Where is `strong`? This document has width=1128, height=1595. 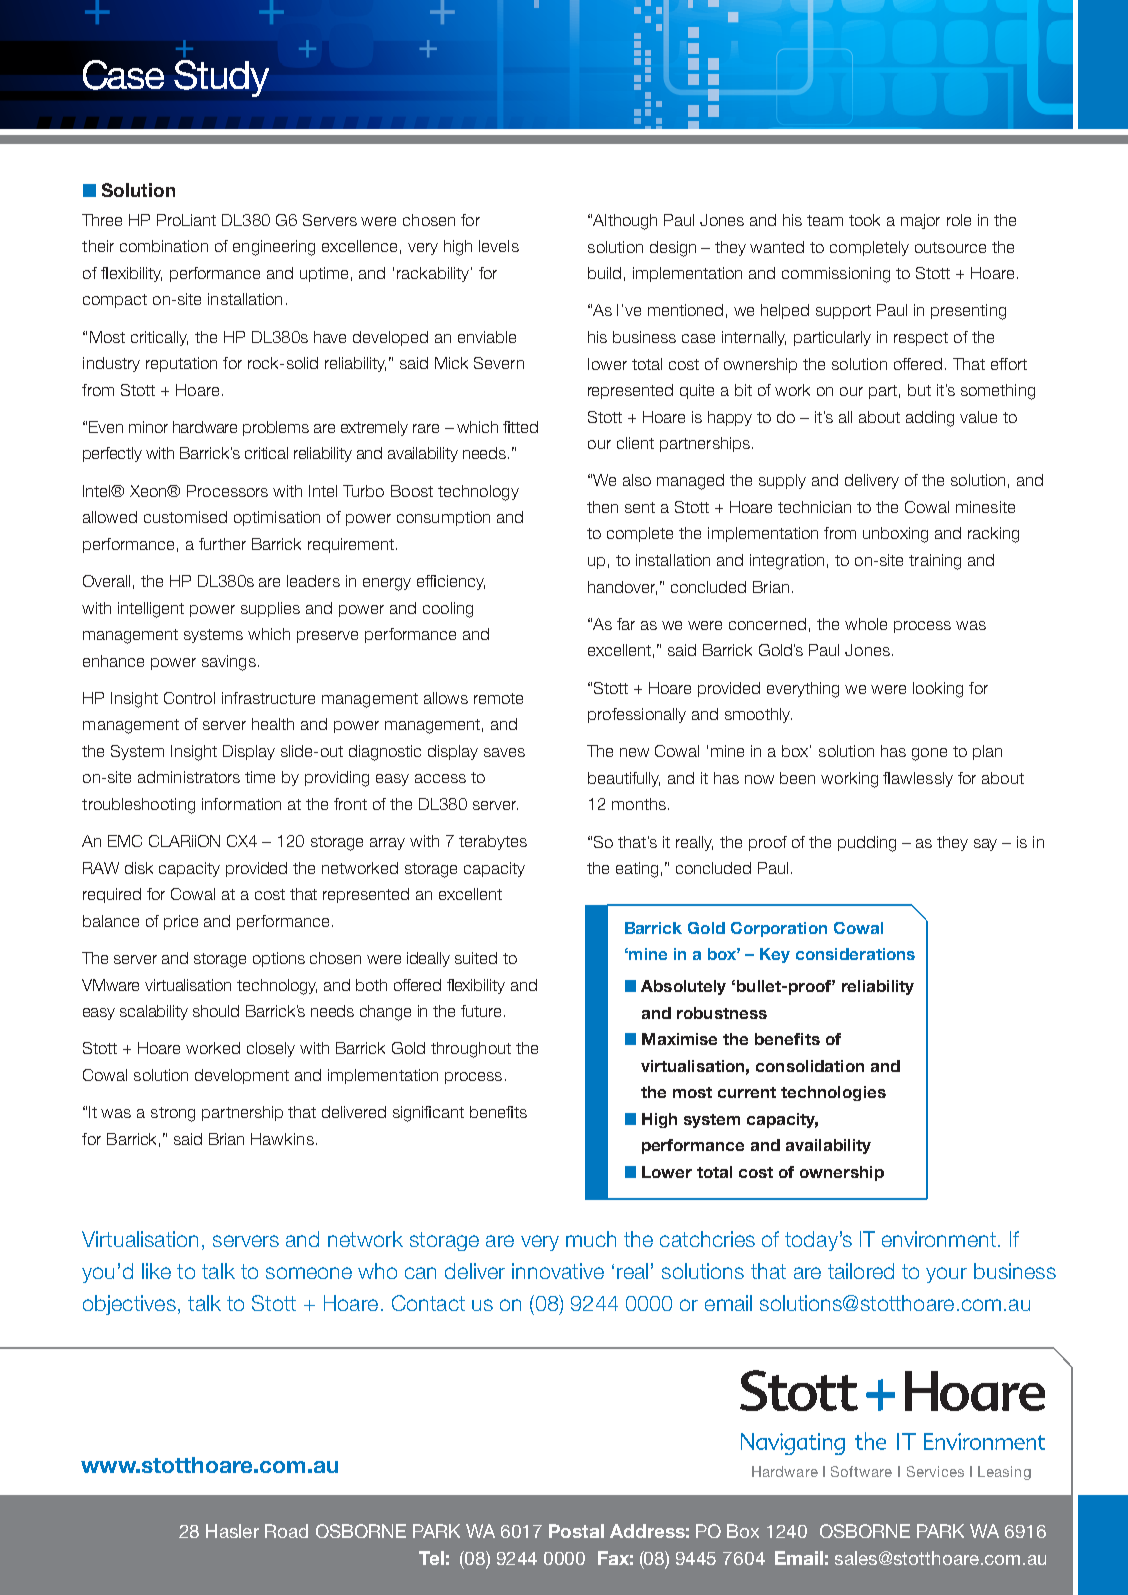
strong is located at coordinates (173, 1114).
